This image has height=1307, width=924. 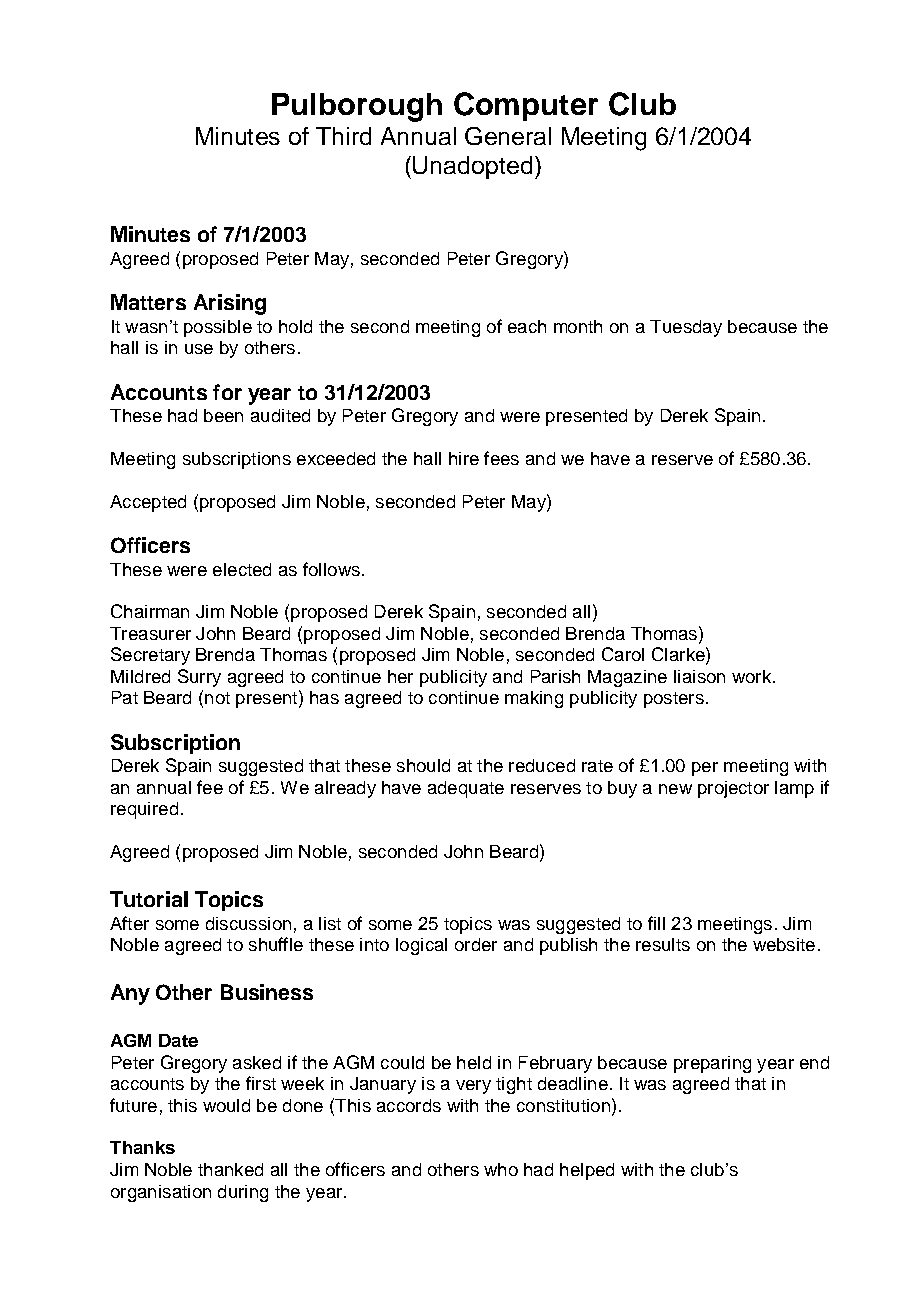 What do you see at coordinates (248, 923) in the image?
I see `discussion` at bounding box center [248, 923].
